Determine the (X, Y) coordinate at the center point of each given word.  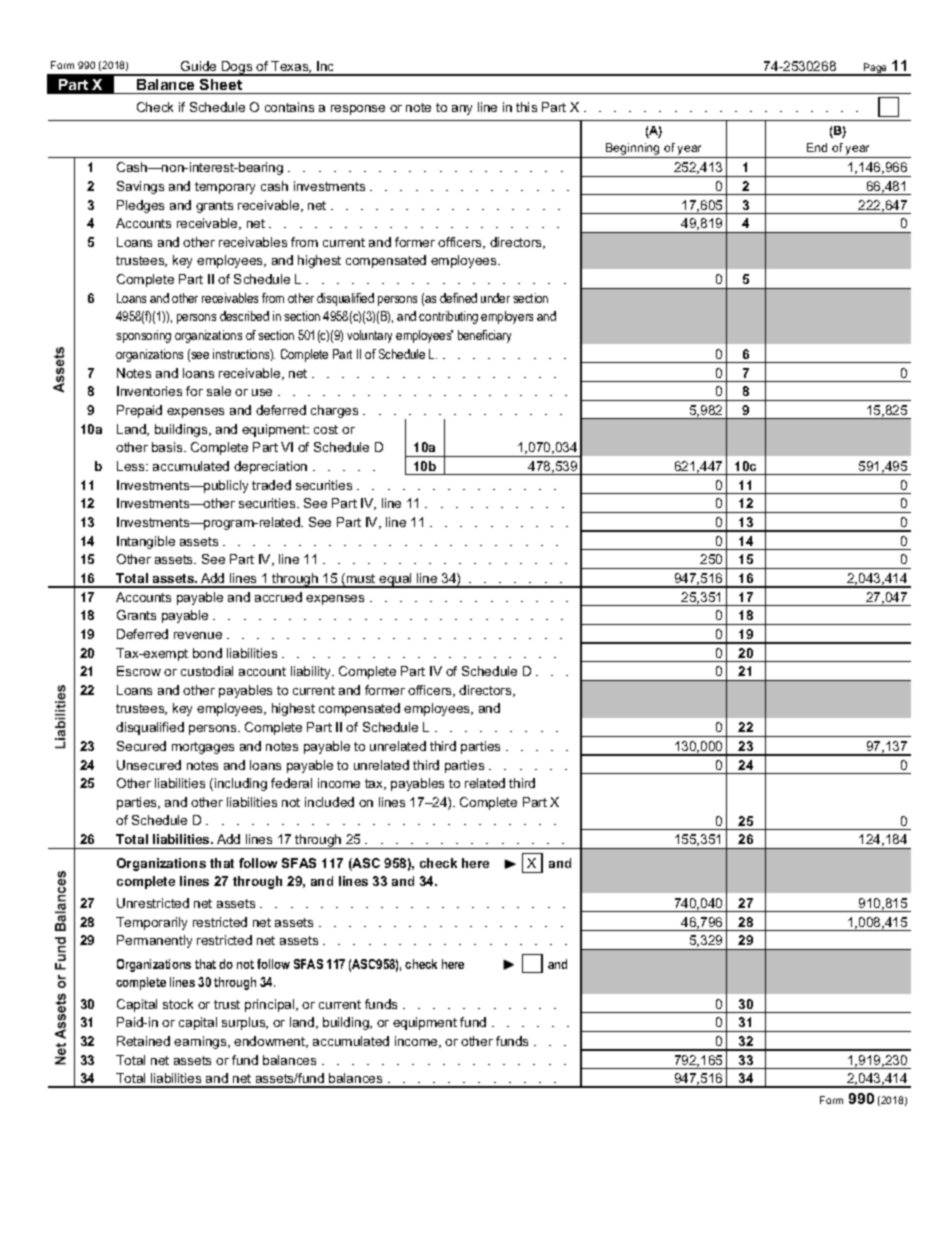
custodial (207, 671)
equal (396, 580)
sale (219, 391)
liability (312, 672)
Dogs (237, 68)
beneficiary (484, 336)
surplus (245, 1023)
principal (271, 1005)
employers (507, 317)
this (526, 107)
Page (876, 69)
